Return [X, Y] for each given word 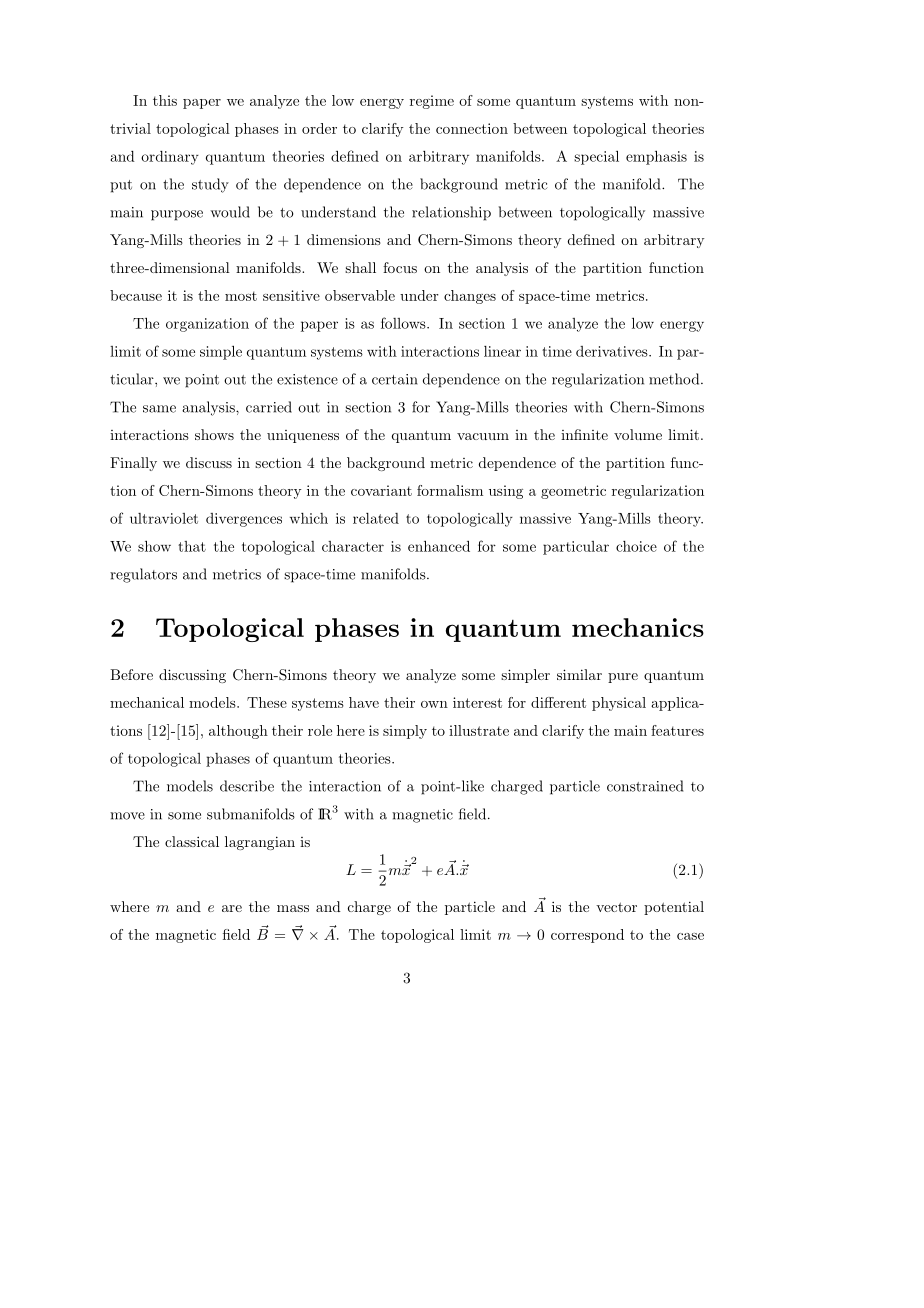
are [232, 908]
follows [404, 323]
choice [636, 546]
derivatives [613, 351]
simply [405, 732]
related [376, 518]
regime [432, 102]
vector [616, 907]
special [596, 157]
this [165, 100]
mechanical [147, 702]
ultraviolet [164, 518]
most [241, 296]
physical [619, 704]
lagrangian [260, 843]
